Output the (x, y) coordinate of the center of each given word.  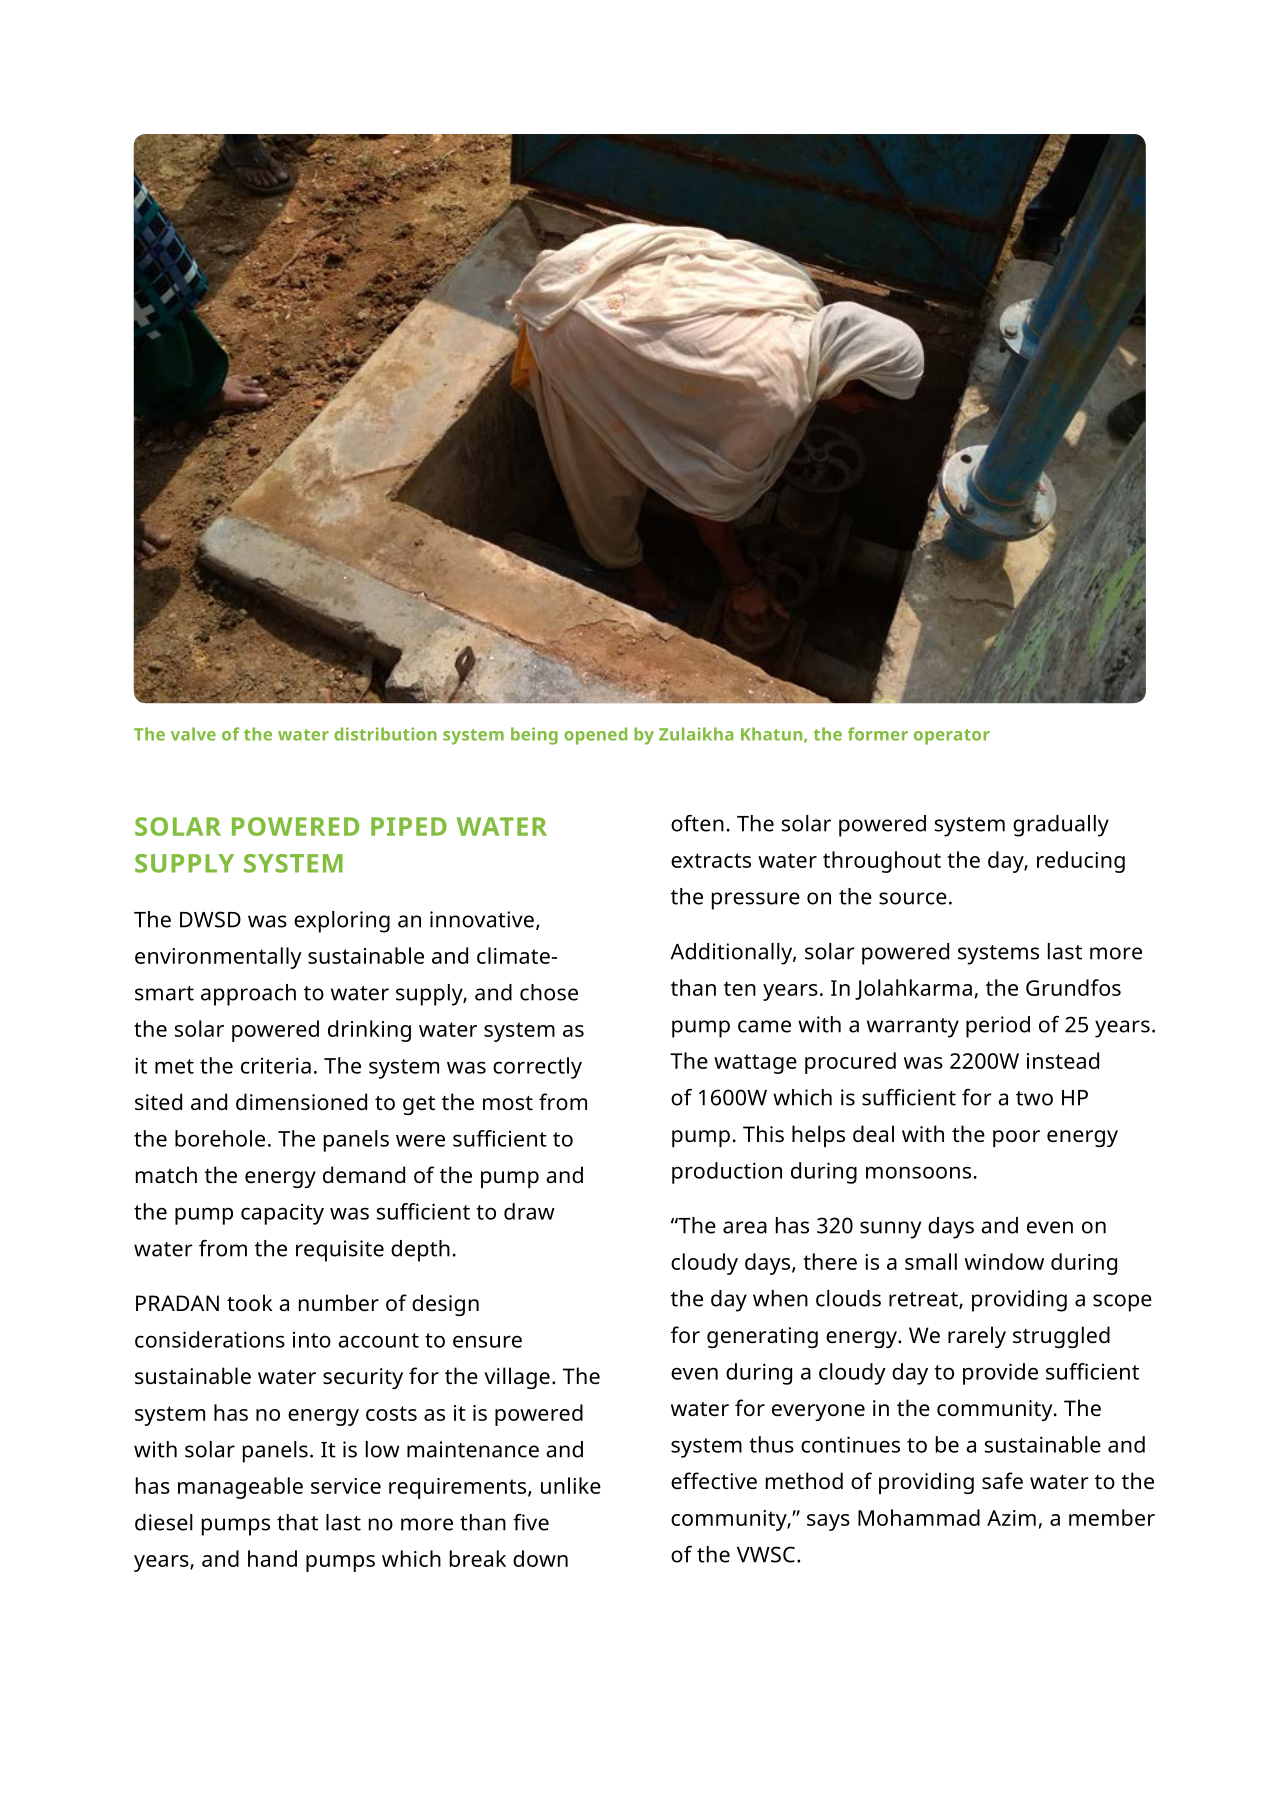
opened (595, 736)
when (780, 1298)
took (249, 1302)
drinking (369, 1031)
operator (952, 737)
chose (549, 992)
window (1004, 1261)
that (297, 1522)
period (998, 1027)
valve (193, 734)
